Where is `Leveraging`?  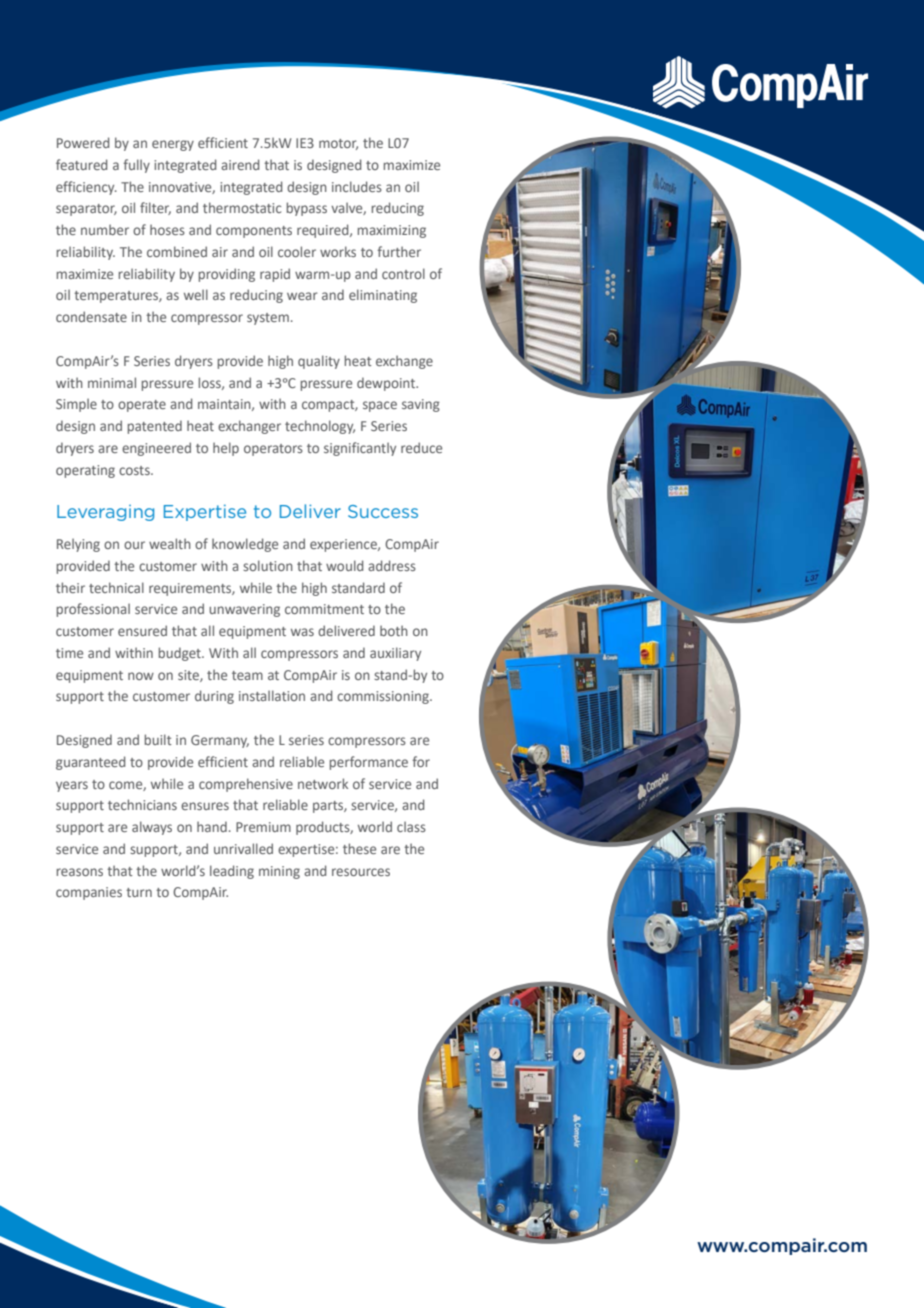
Leveraging is located at coordinates (105, 513).
